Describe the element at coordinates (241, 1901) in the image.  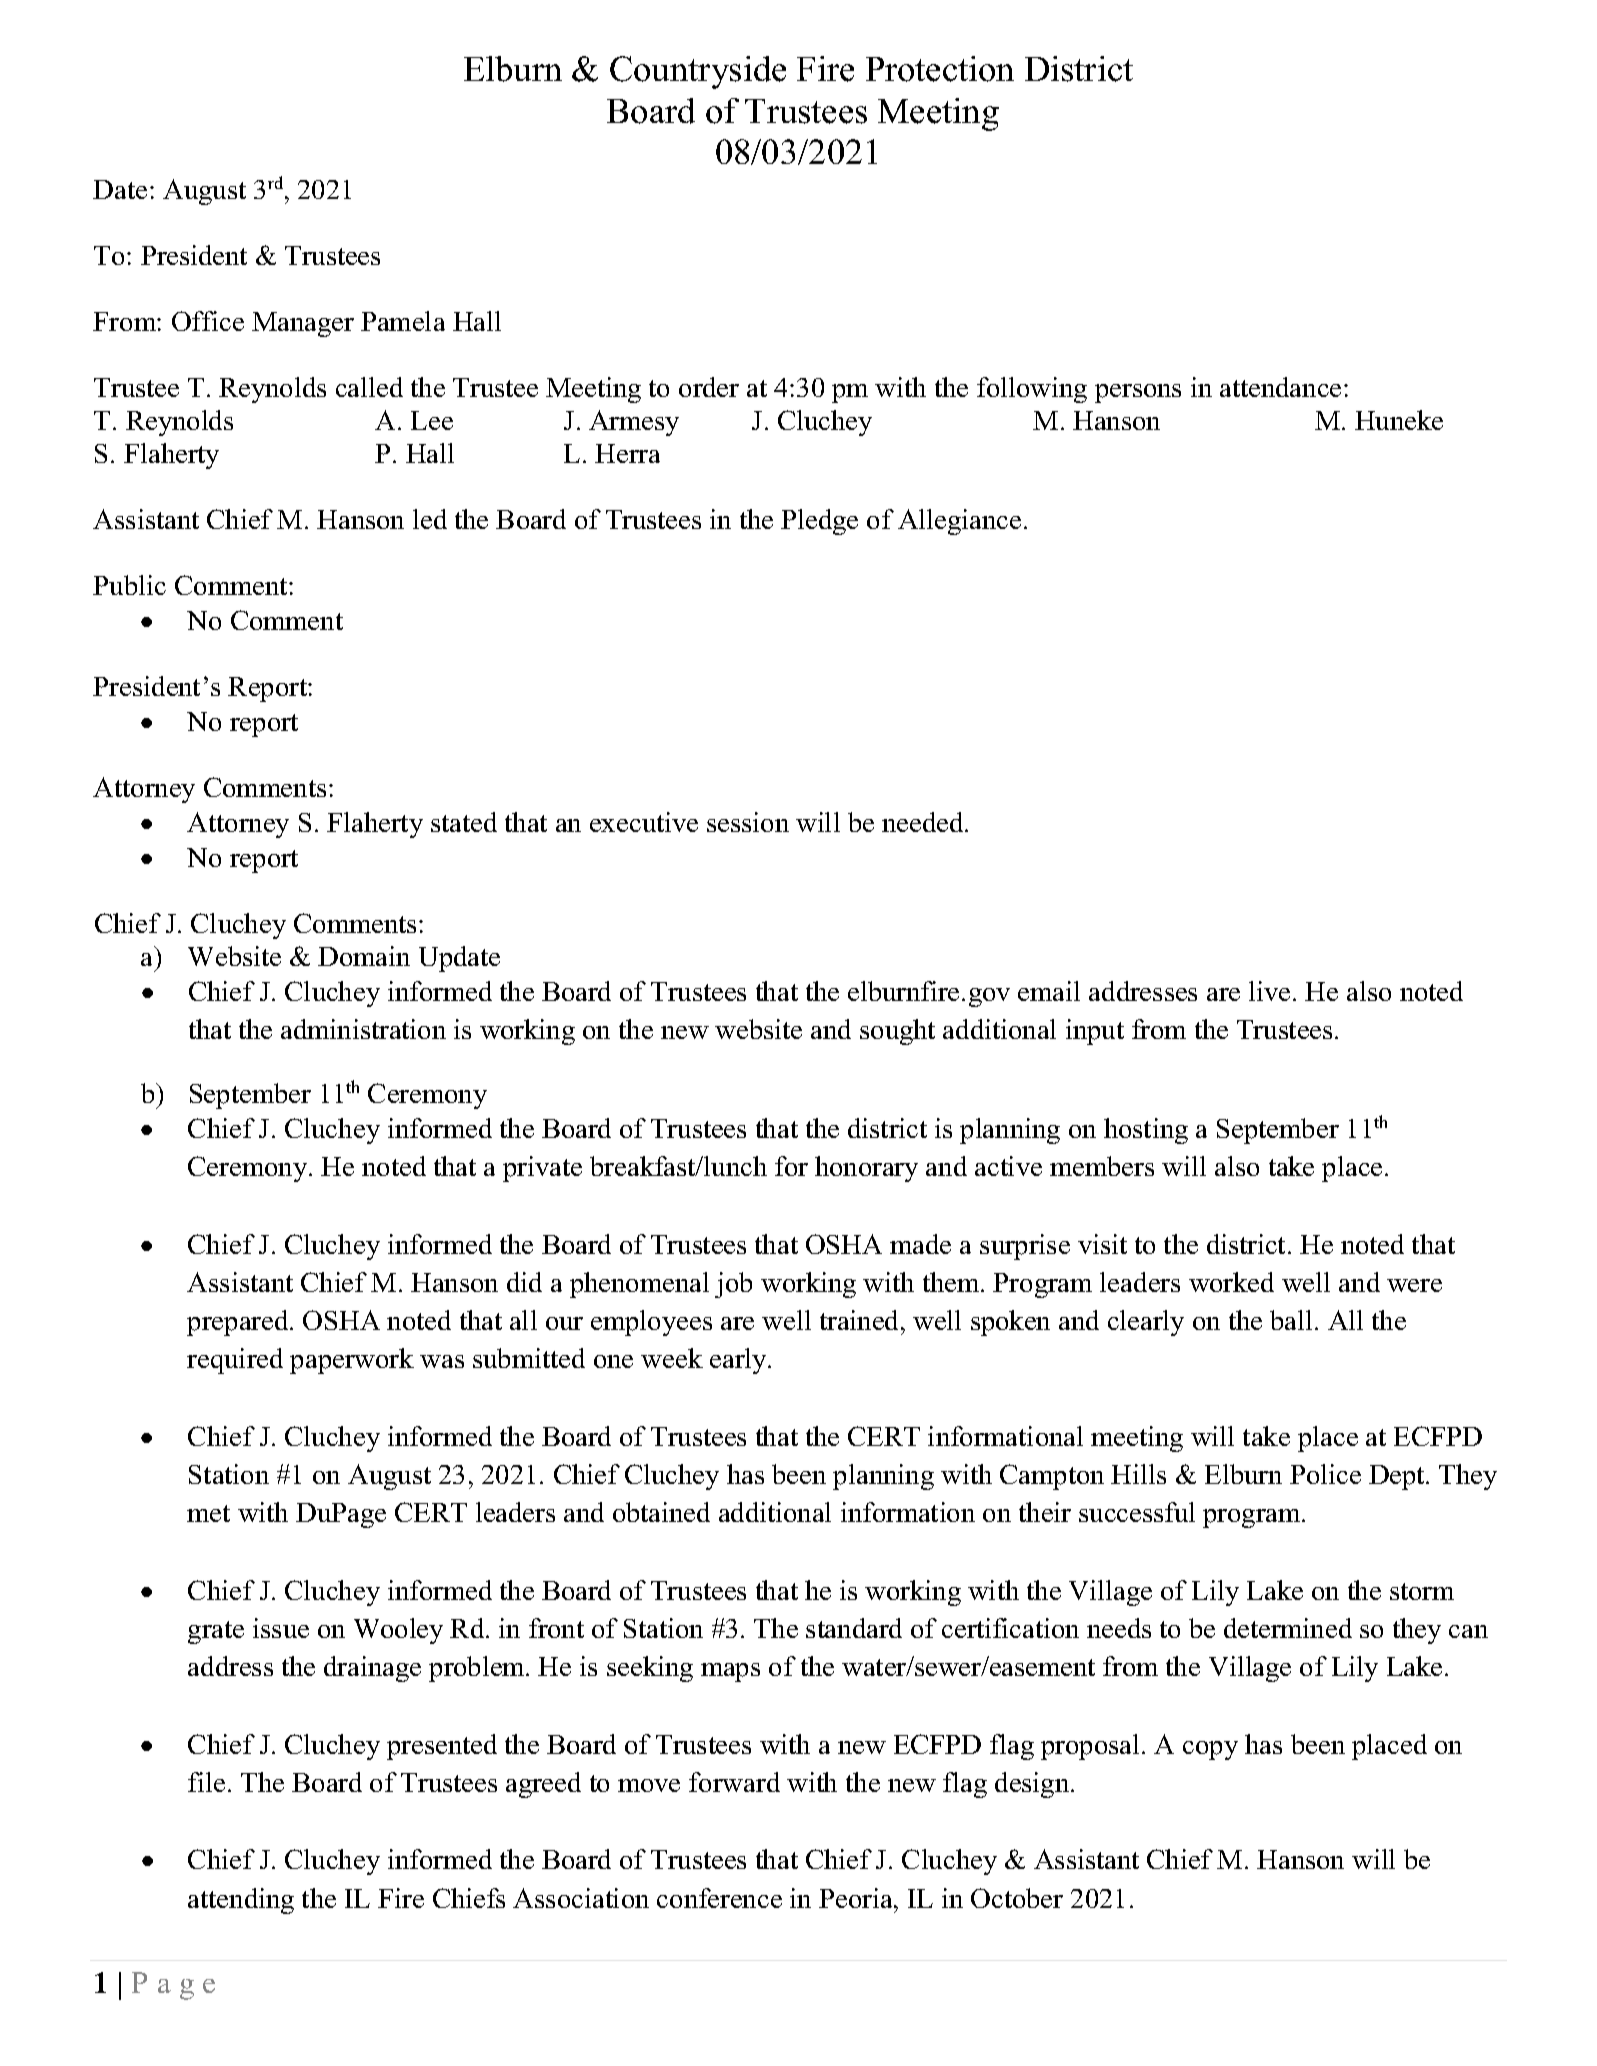
I see `attending` at that location.
